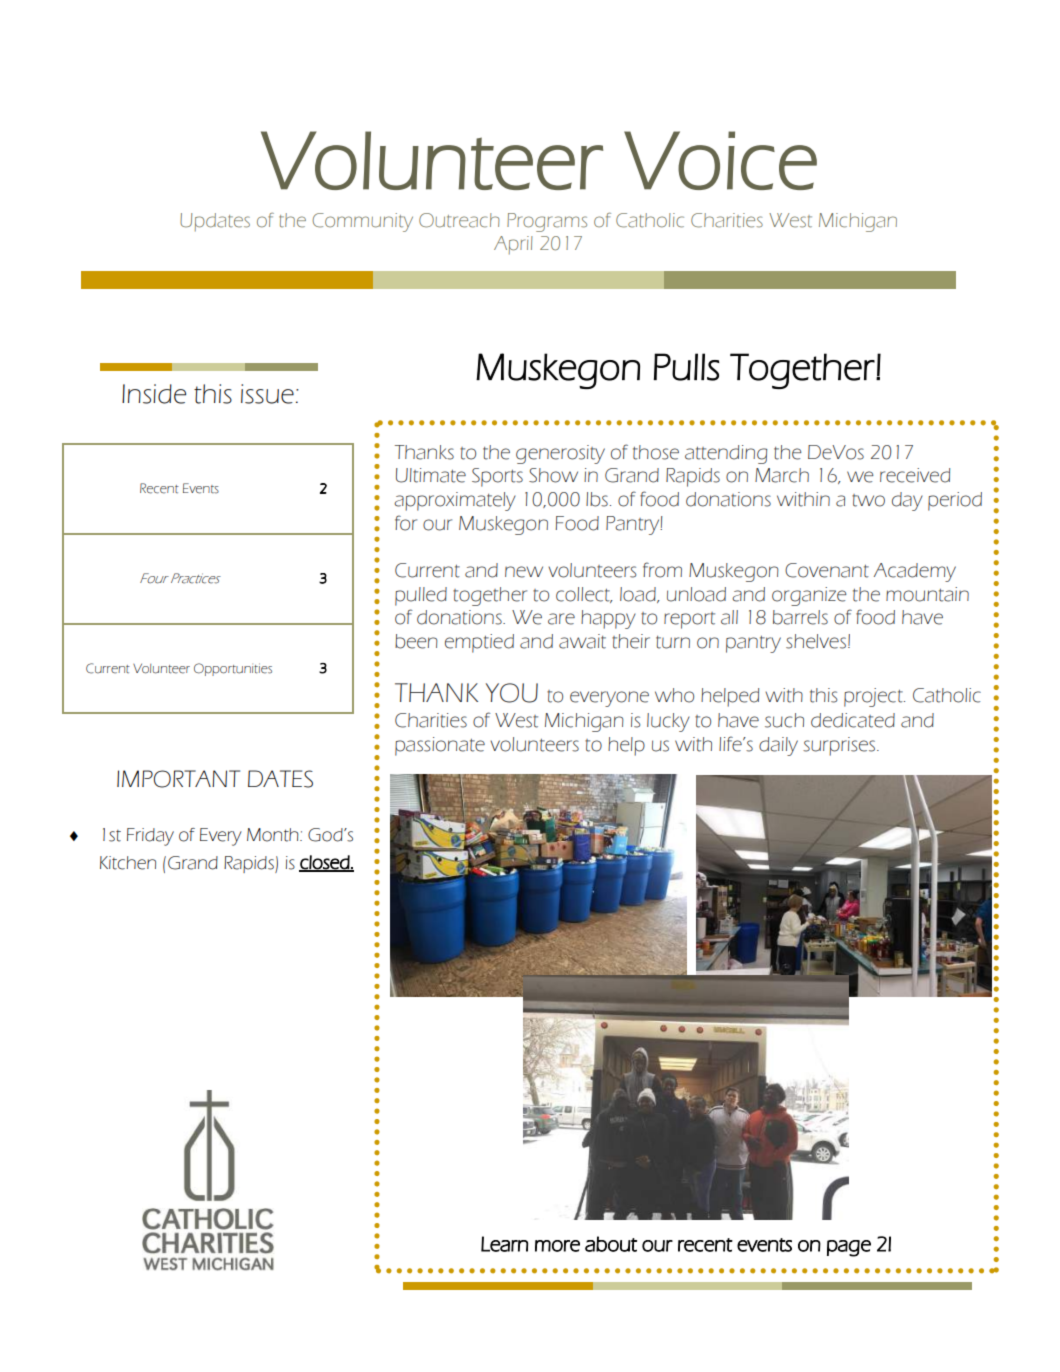 The width and height of the screenshot is (1060, 1372). I want to click on surprises, so click(840, 746).
